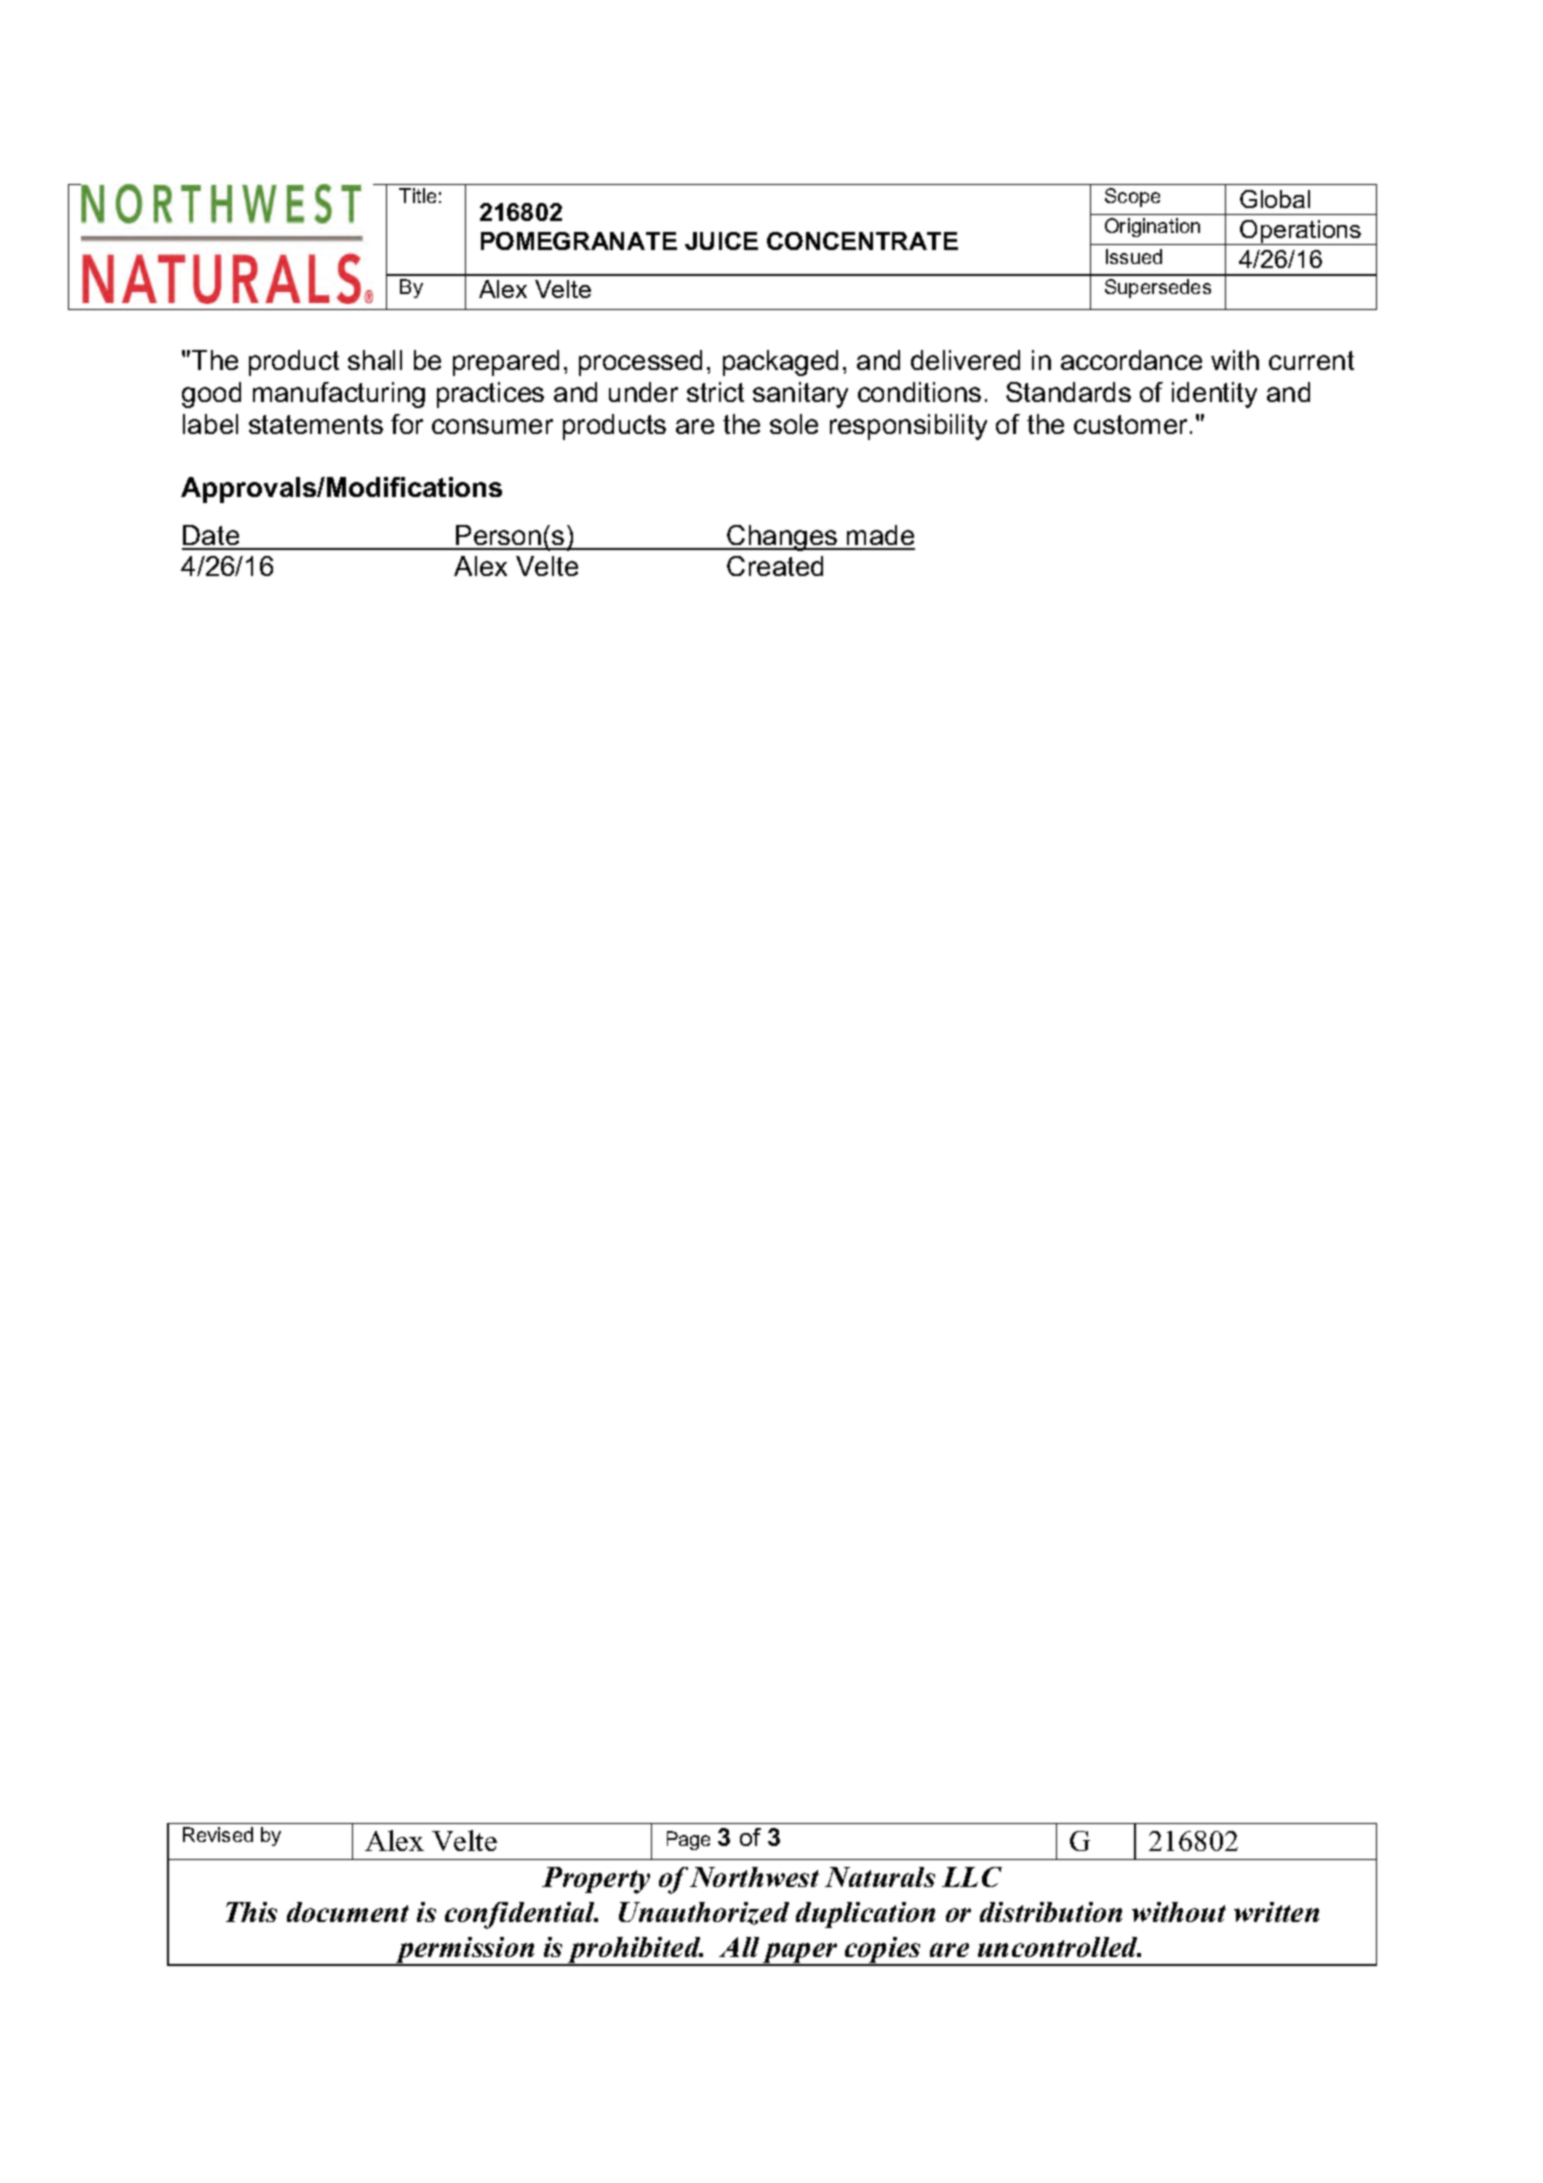 This document has width=1543, height=2183. Describe the element at coordinates (407, 424) in the document. I see `for` at that location.
